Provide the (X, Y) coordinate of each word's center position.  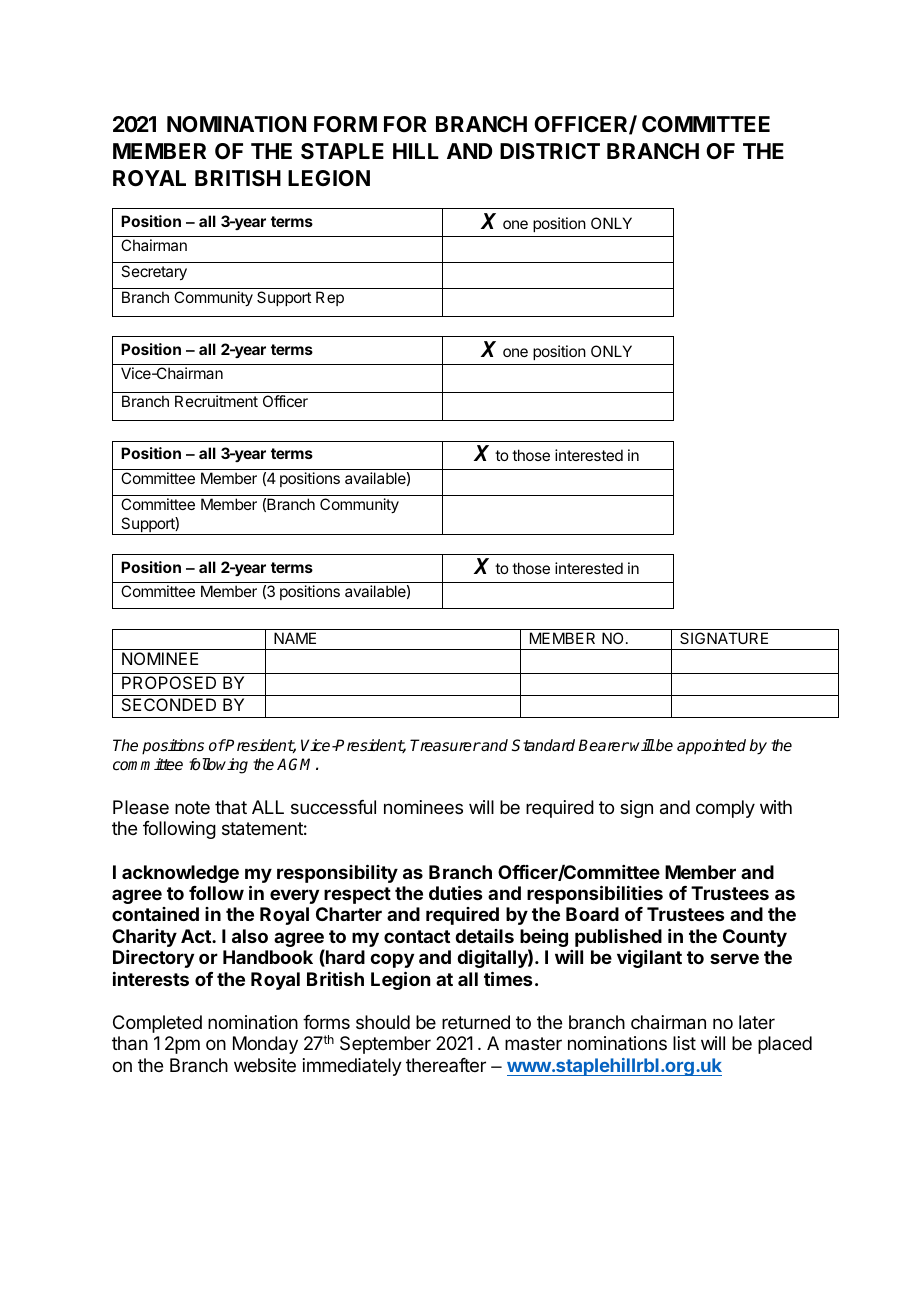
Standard (543, 745)
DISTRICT (550, 151)
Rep (330, 298)
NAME (295, 638)
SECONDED (169, 704)
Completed (157, 1024)
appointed (711, 747)
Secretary (154, 273)
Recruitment (216, 401)
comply (725, 809)
